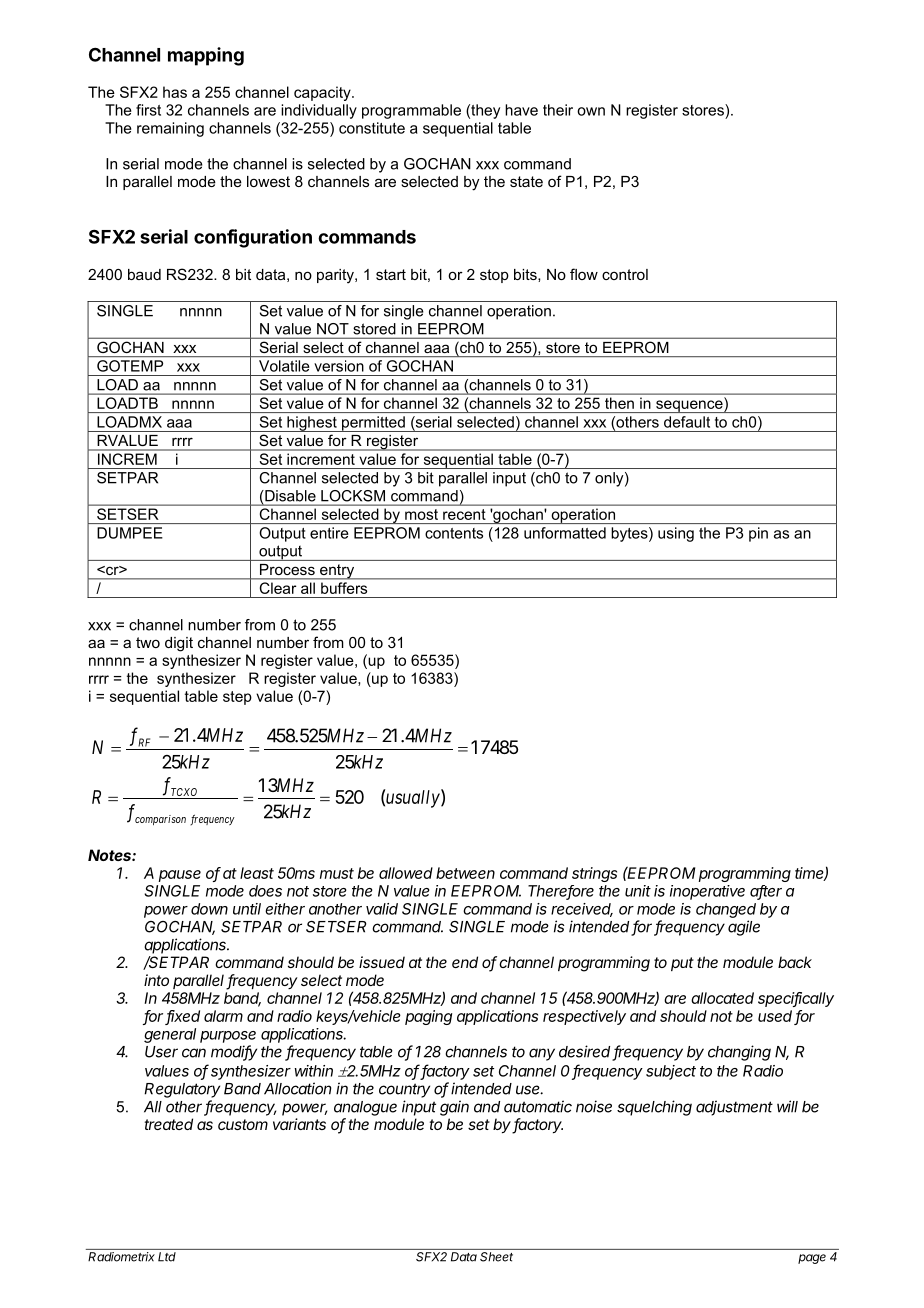 The width and height of the document is (924, 1308). Describe the element at coordinates (206, 56) in the document. I see `mapping` at that location.
